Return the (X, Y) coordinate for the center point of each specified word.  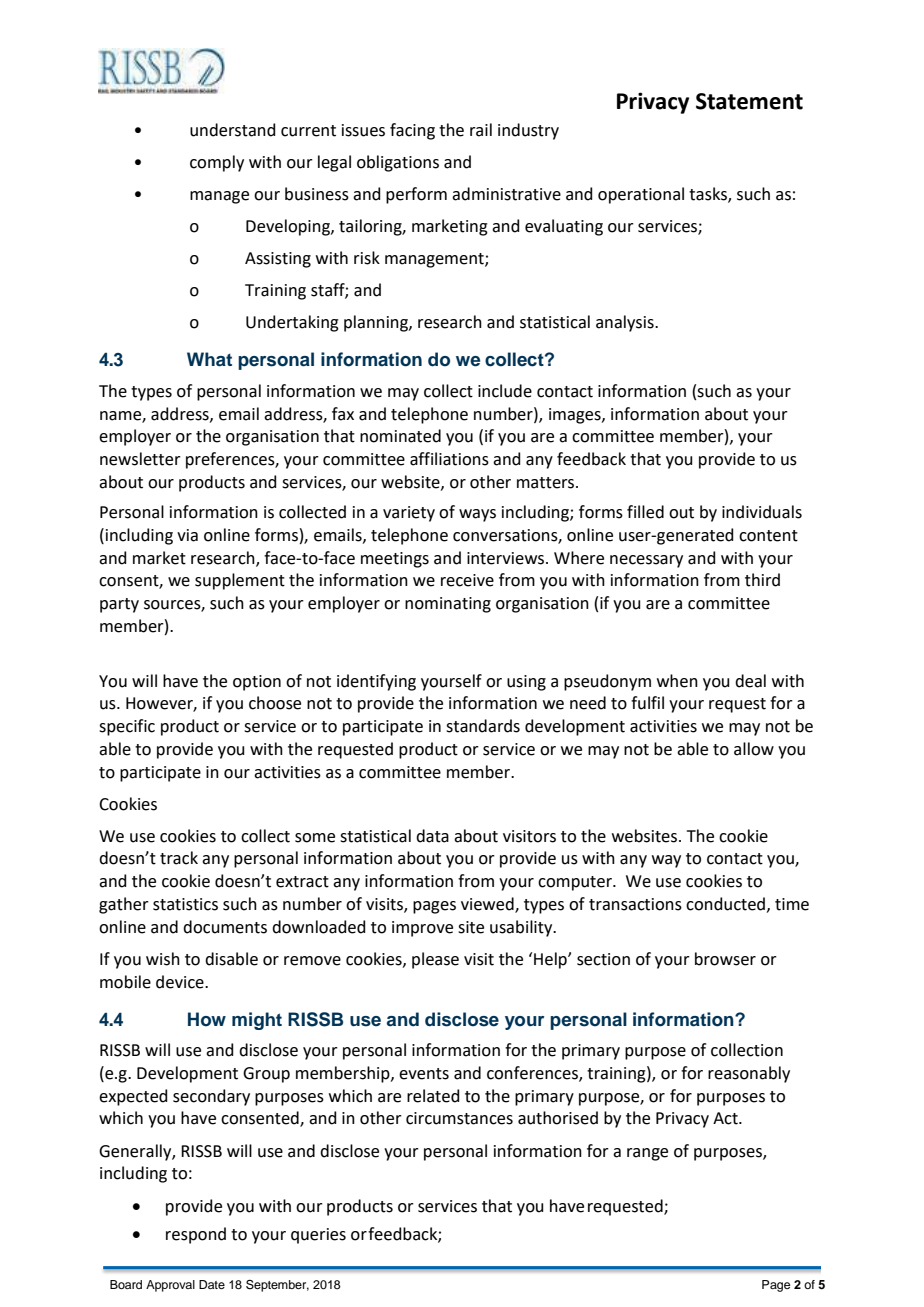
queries (318, 1236)
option (257, 683)
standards (483, 726)
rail (481, 130)
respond (196, 1235)
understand (233, 130)
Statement (749, 101)
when (677, 681)
